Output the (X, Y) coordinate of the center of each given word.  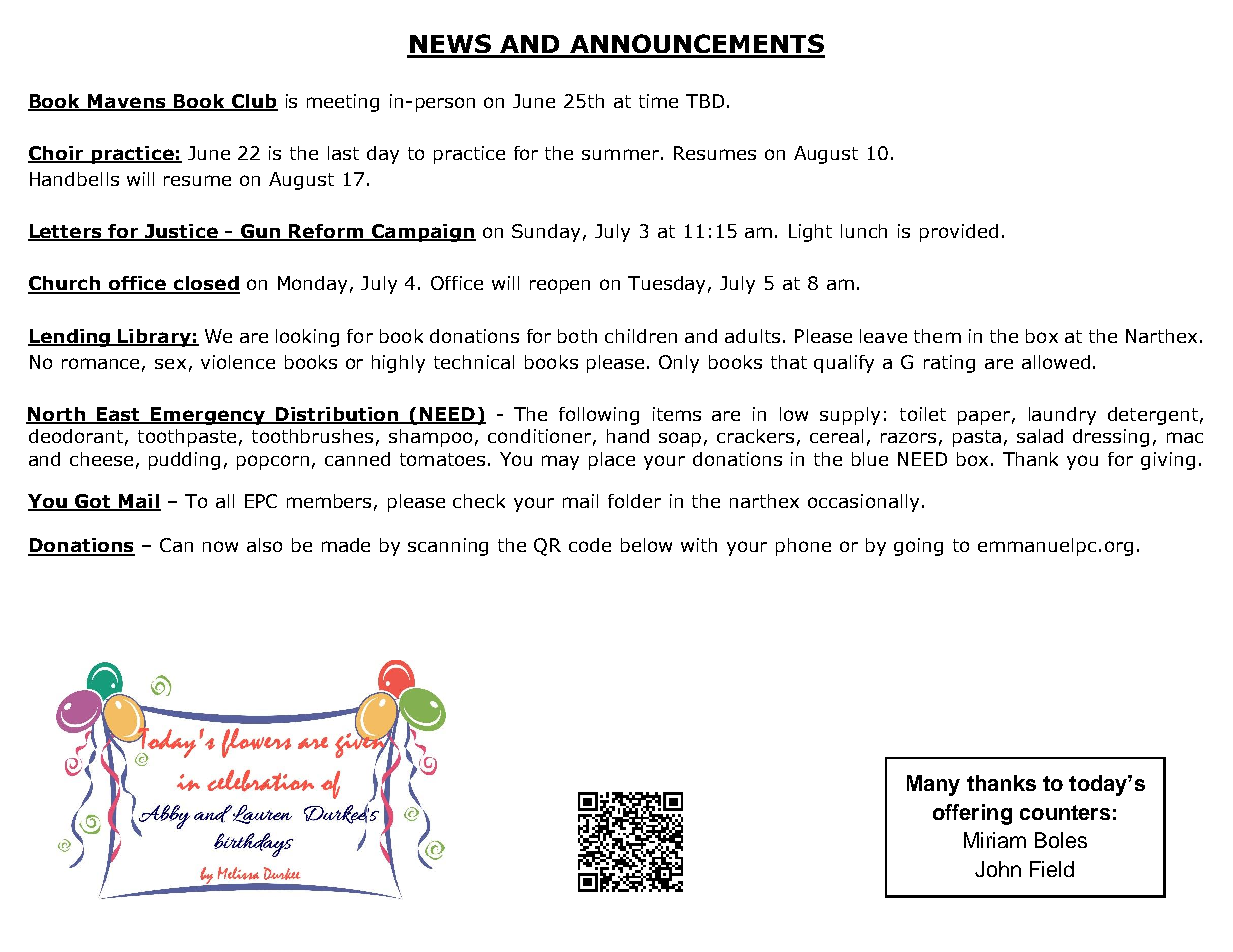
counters (1065, 812)
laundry (1062, 416)
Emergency (208, 416)
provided (959, 233)
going (918, 547)
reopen (560, 286)
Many (933, 785)
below (646, 545)
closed (205, 284)
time (658, 101)
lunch (864, 231)
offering (972, 814)
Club (253, 102)
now (220, 546)
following (599, 416)
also (264, 545)
